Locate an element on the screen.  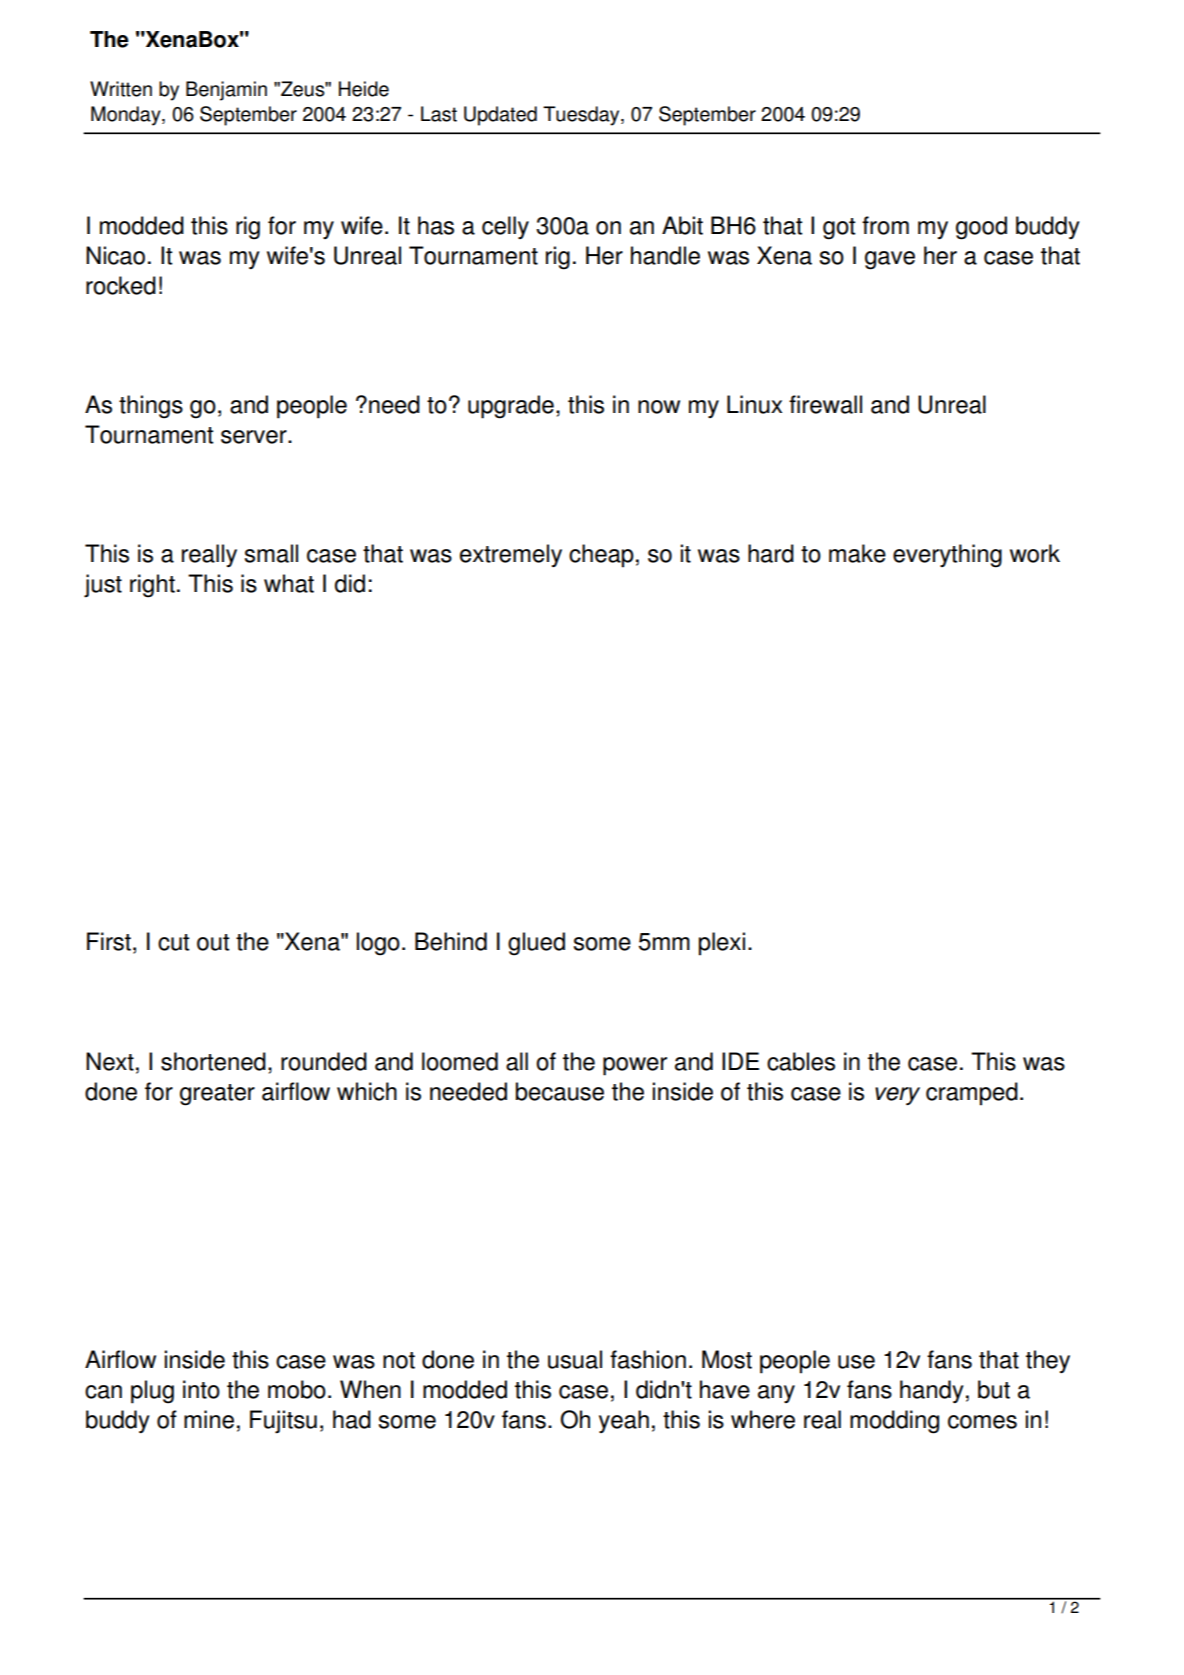
from is located at coordinates (885, 225).
